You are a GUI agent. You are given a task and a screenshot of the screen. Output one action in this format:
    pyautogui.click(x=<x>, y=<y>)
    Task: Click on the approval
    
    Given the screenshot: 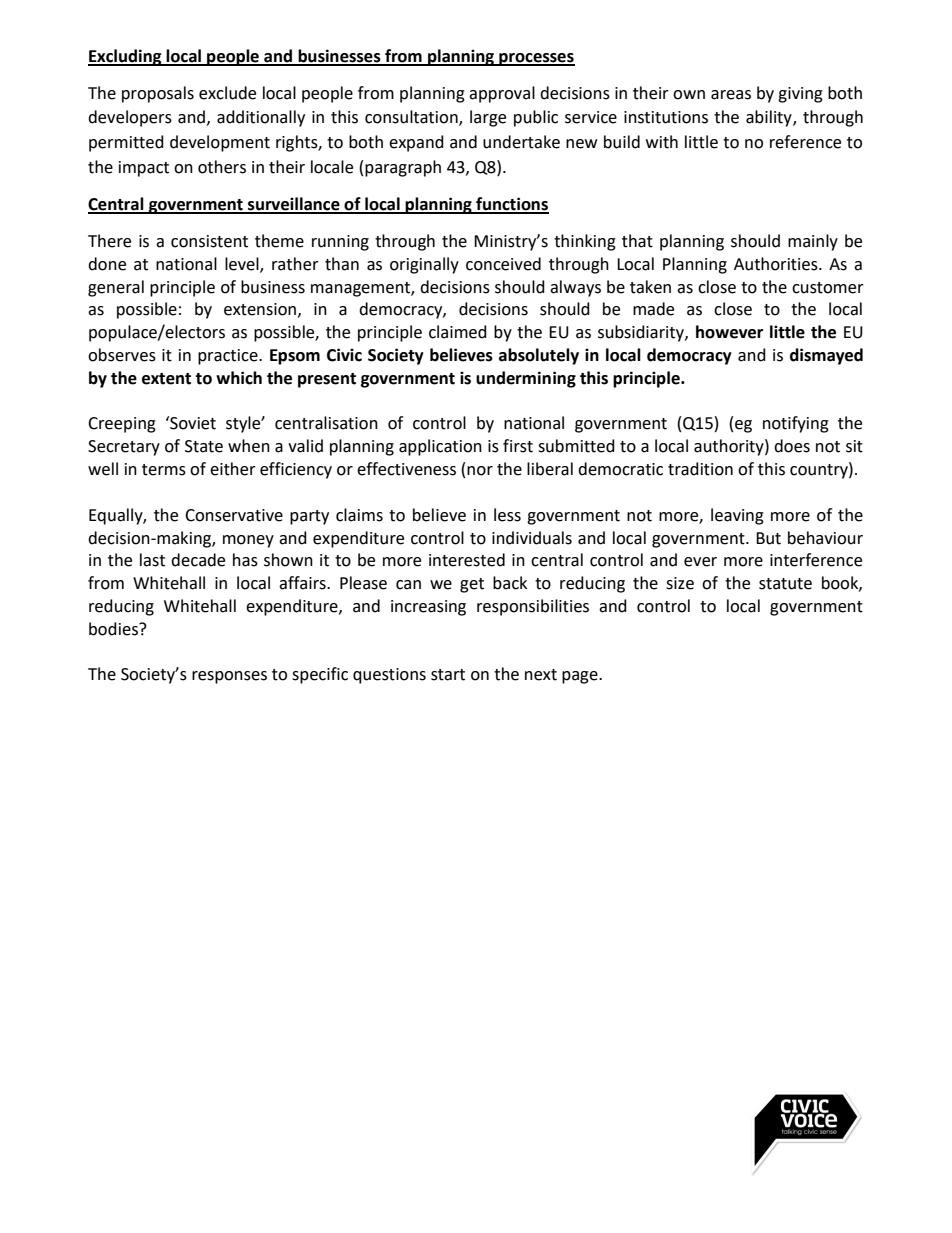 What is the action you would take?
    pyautogui.click(x=502, y=94)
